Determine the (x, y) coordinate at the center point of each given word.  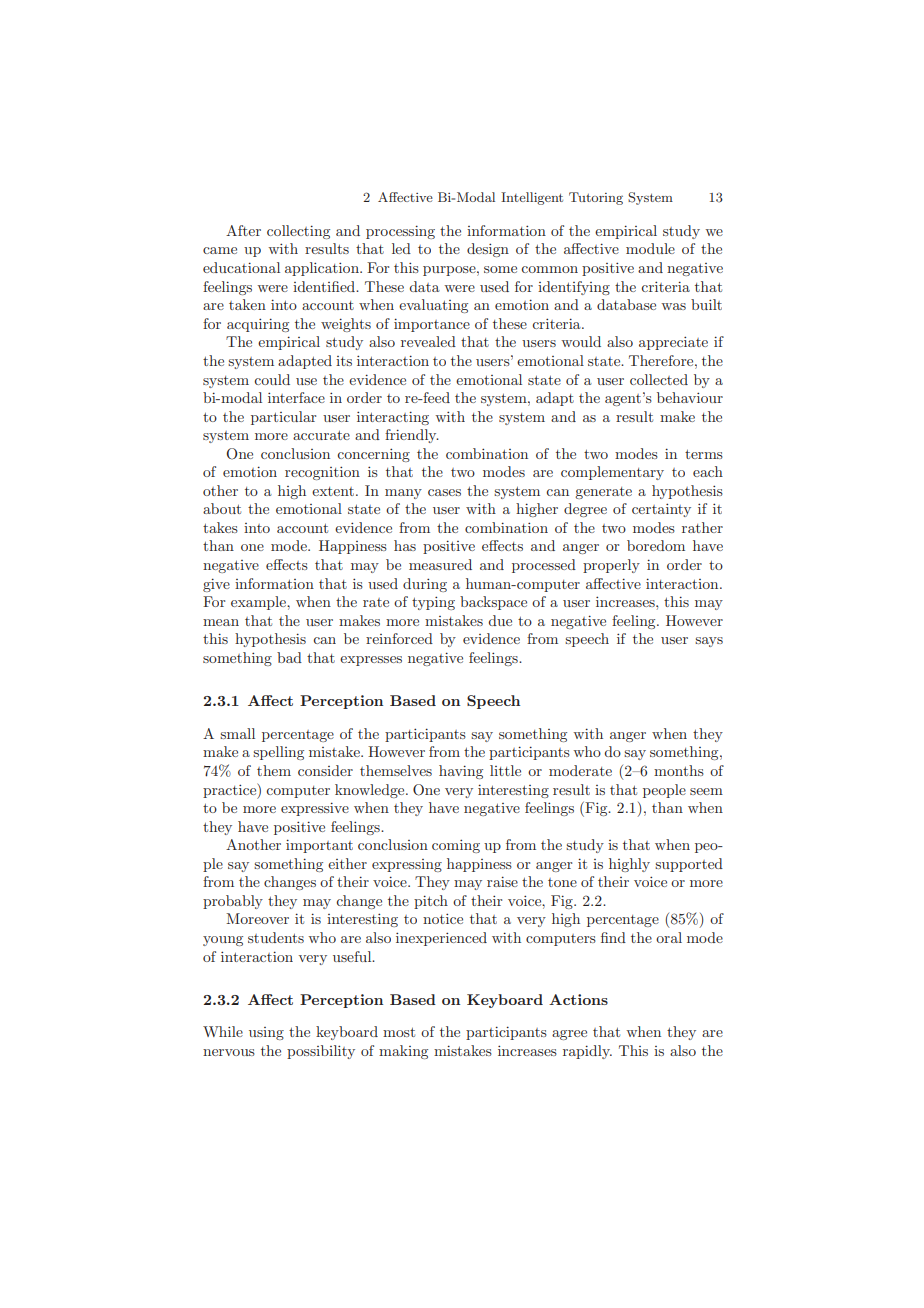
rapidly (587, 1052)
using (266, 1033)
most (399, 1032)
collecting (298, 232)
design (488, 250)
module (650, 248)
